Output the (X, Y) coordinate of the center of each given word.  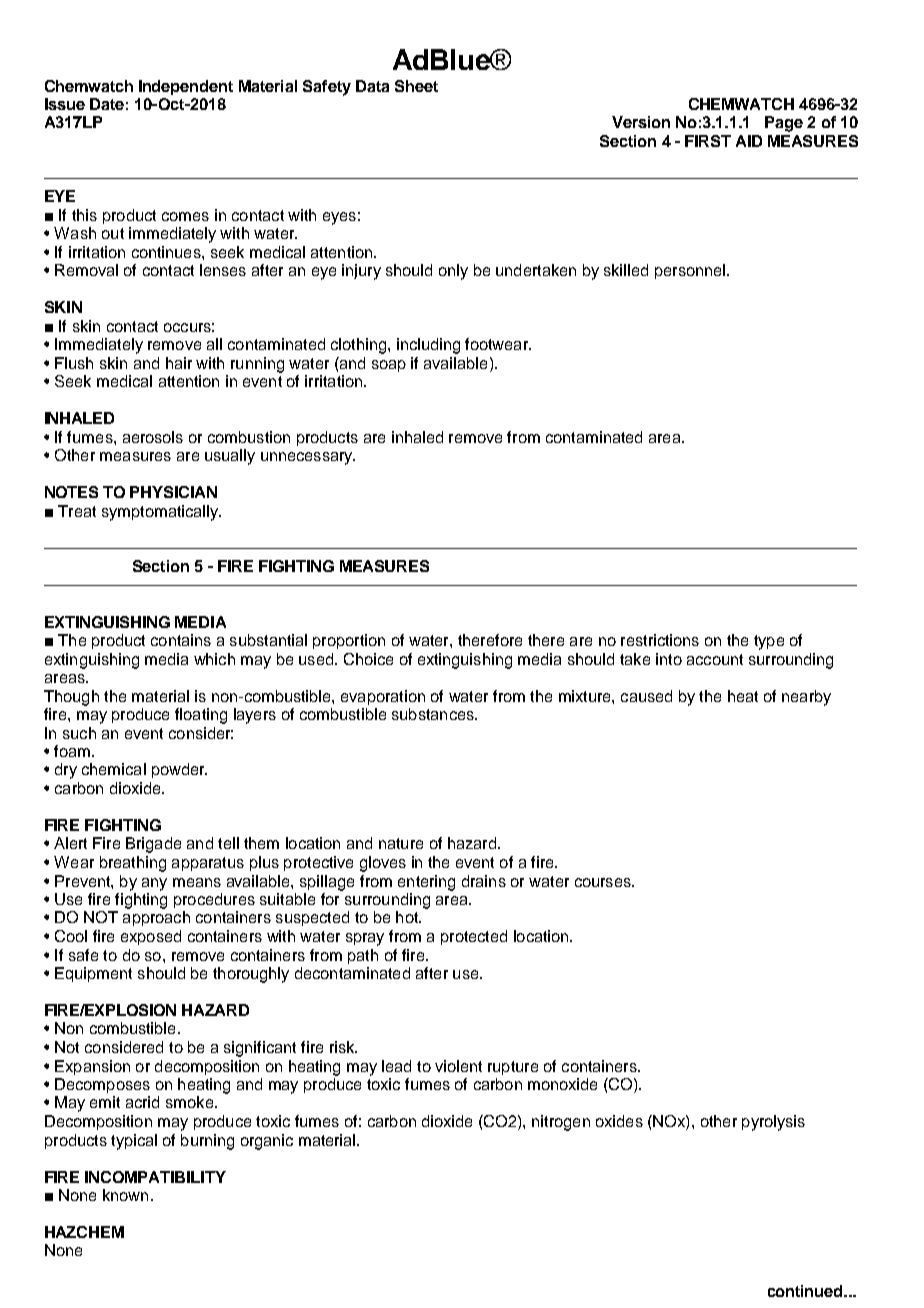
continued (806, 1291)
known (125, 1195)
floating (201, 716)
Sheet (416, 86)
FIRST (708, 141)
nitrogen (561, 1123)
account (715, 659)
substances (434, 714)
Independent (186, 87)
